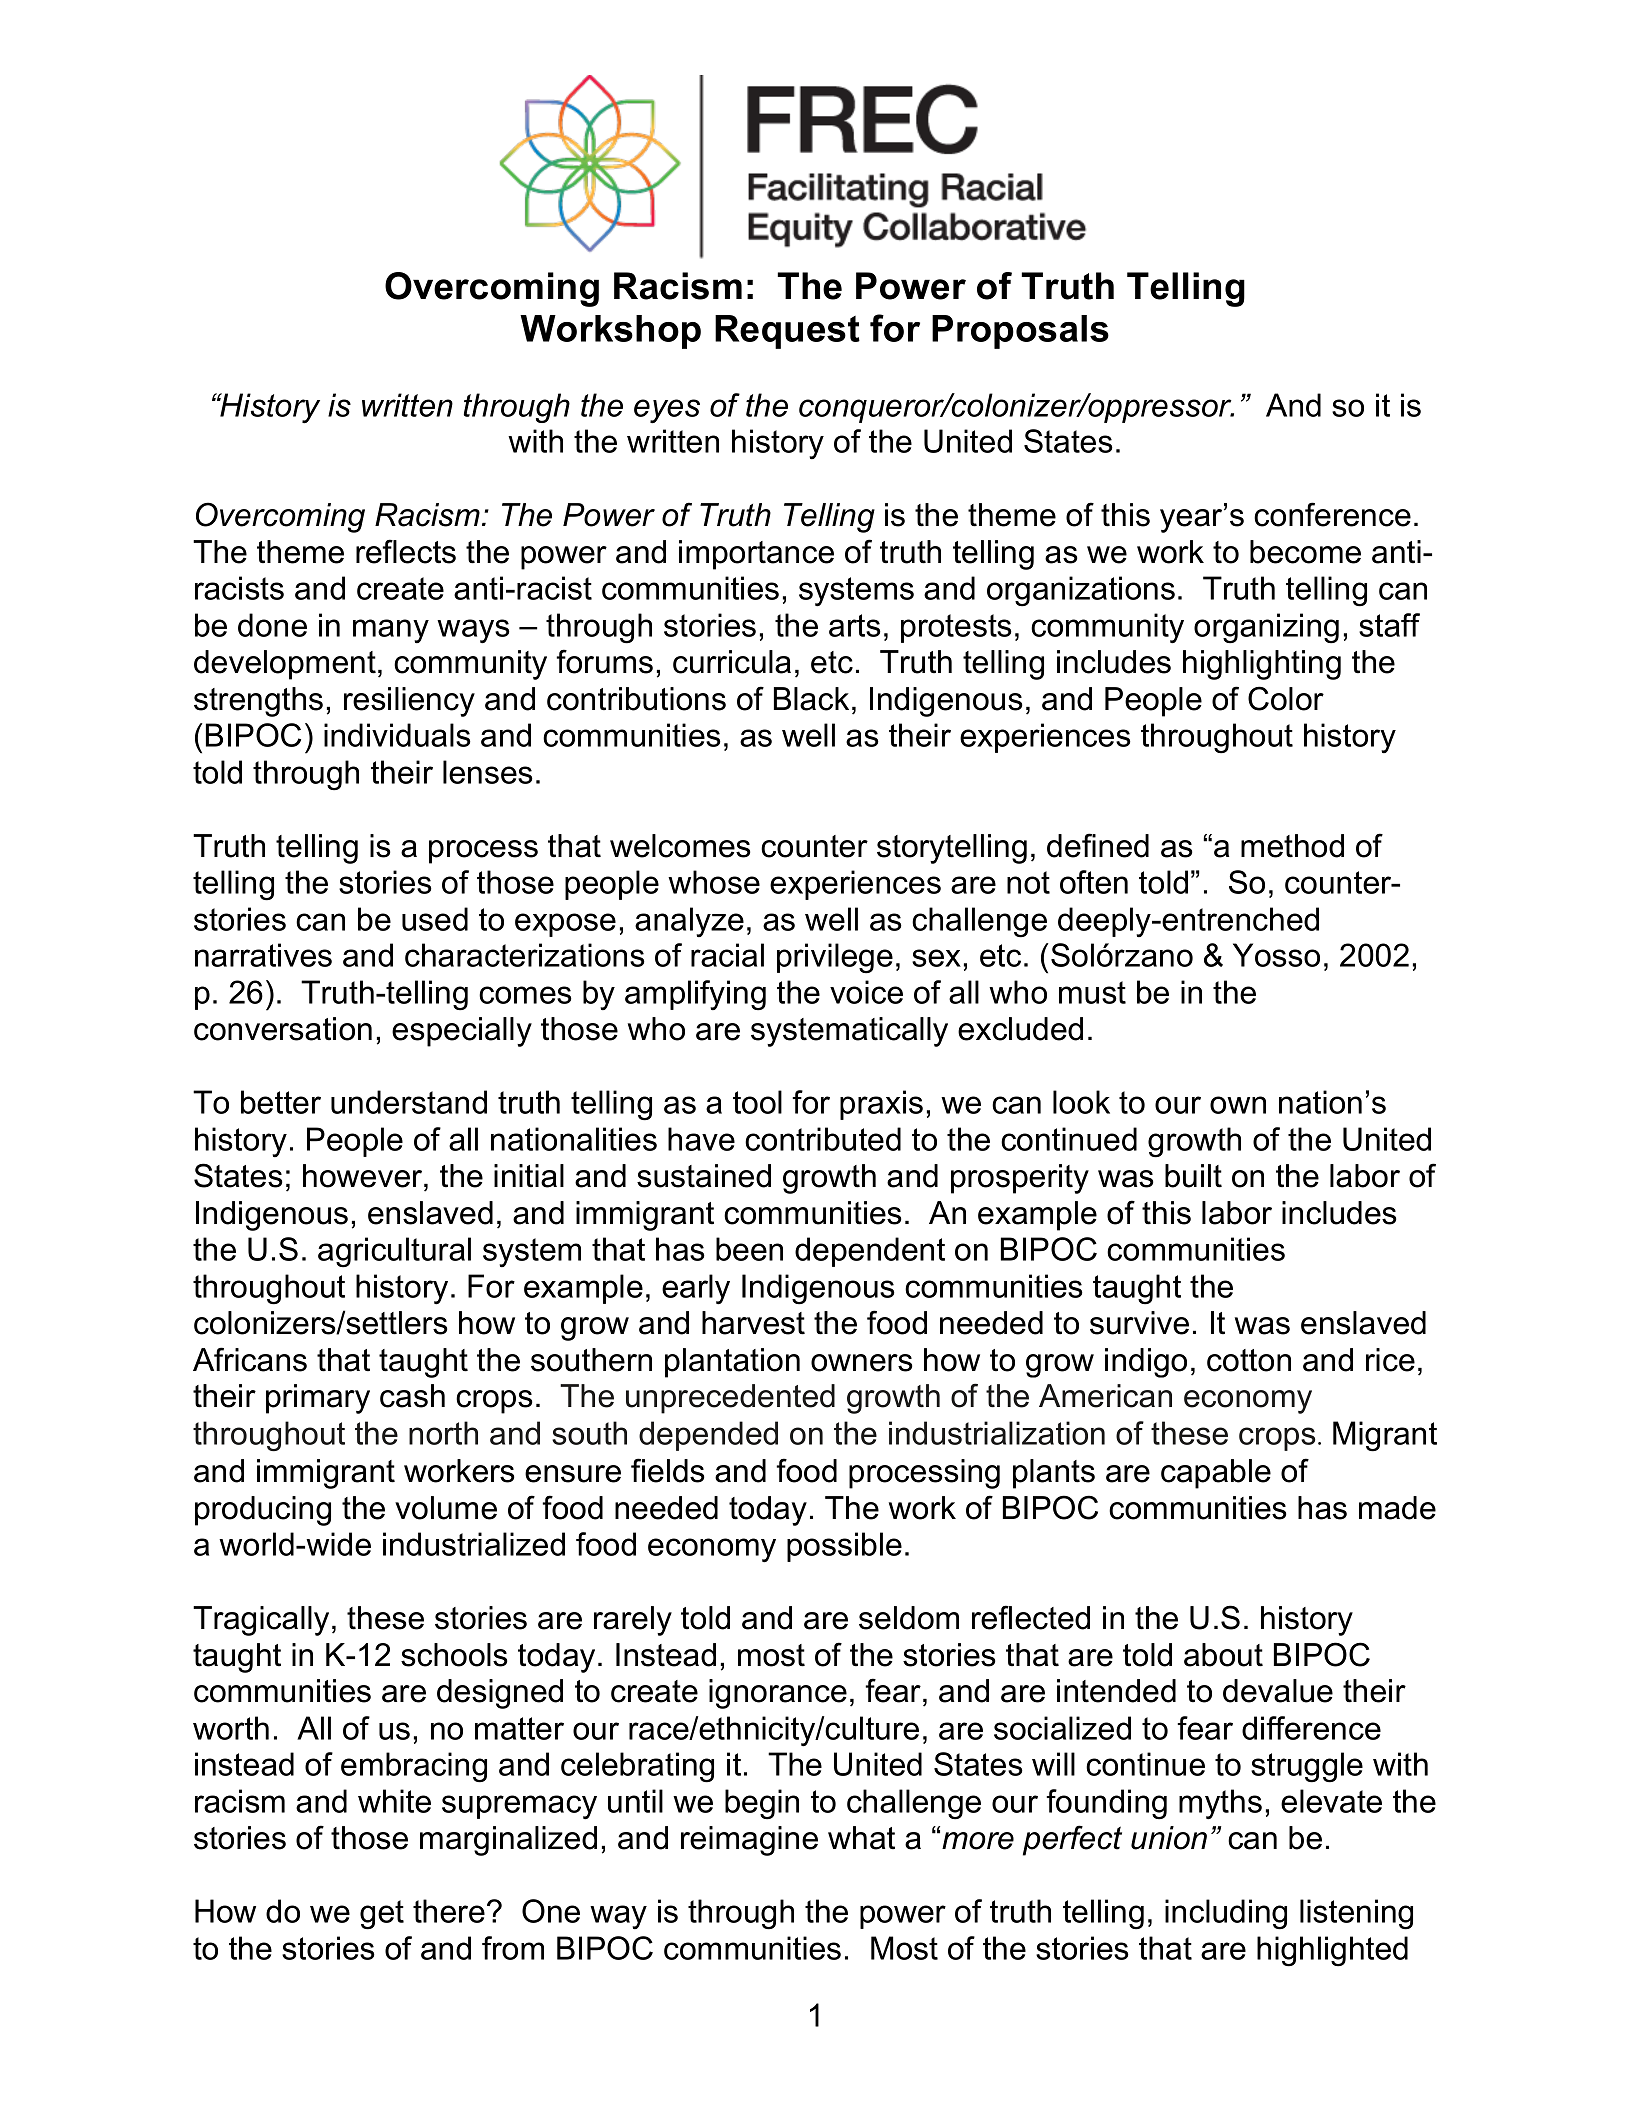 This screenshot has width=1628, height=2107. Describe the element at coordinates (1292, 846) in the screenshot. I see `method` at that location.
